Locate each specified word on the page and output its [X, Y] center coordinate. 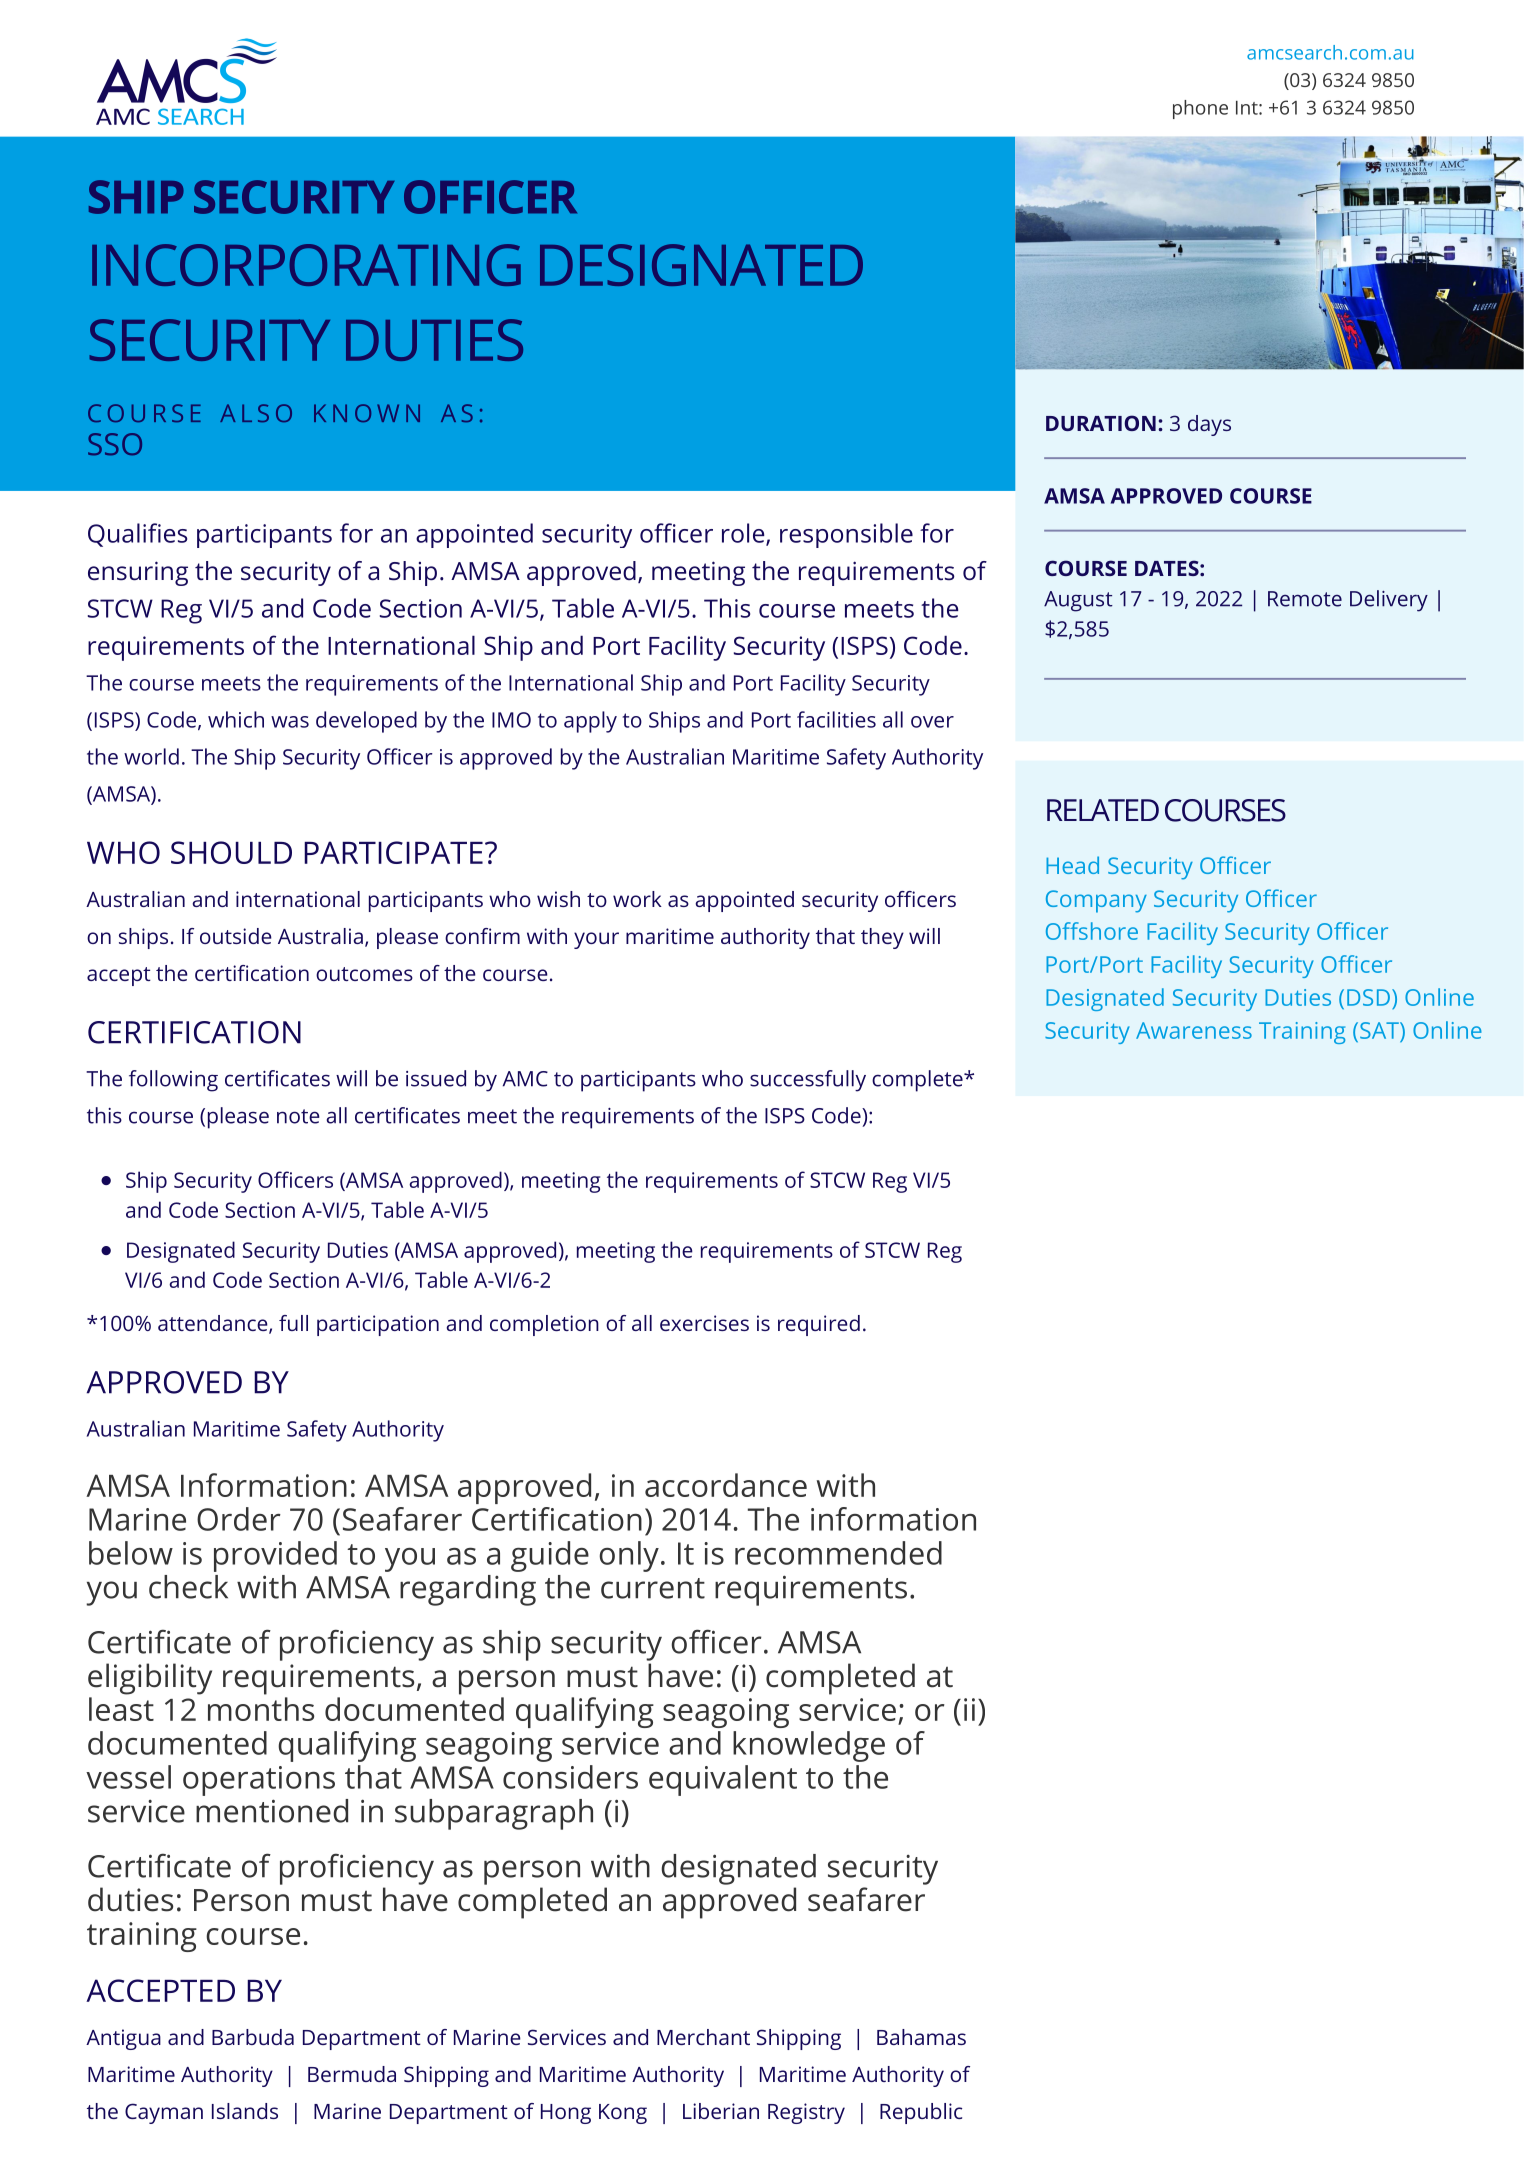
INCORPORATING [306, 265]
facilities [836, 719]
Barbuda [253, 2037]
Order [239, 1519]
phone [1200, 109]
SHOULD [231, 852]
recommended [838, 1553]
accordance [726, 1485]
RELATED [1103, 810]
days [1209, 425]
